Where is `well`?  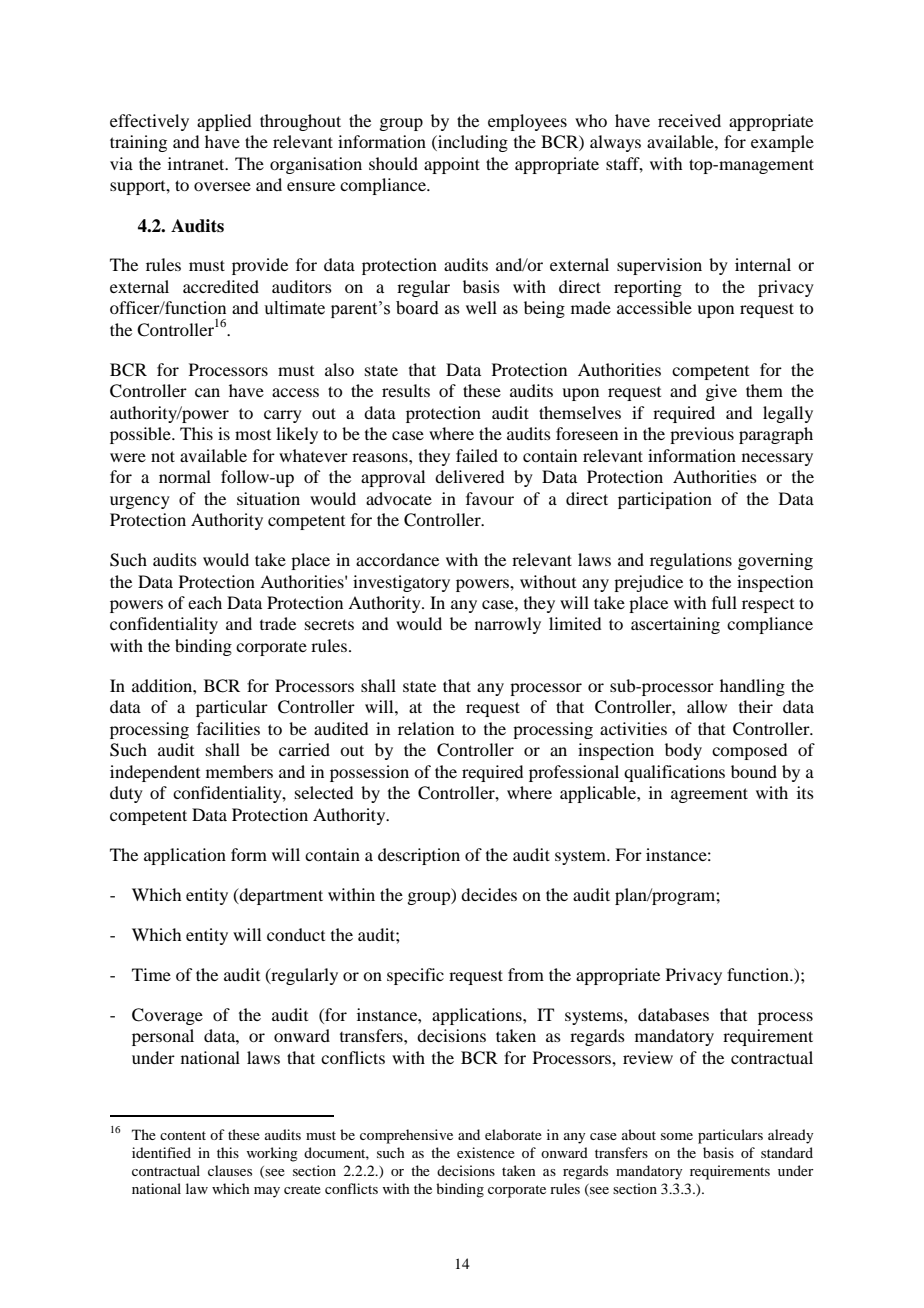
well is located at coordinates (481, 307).
